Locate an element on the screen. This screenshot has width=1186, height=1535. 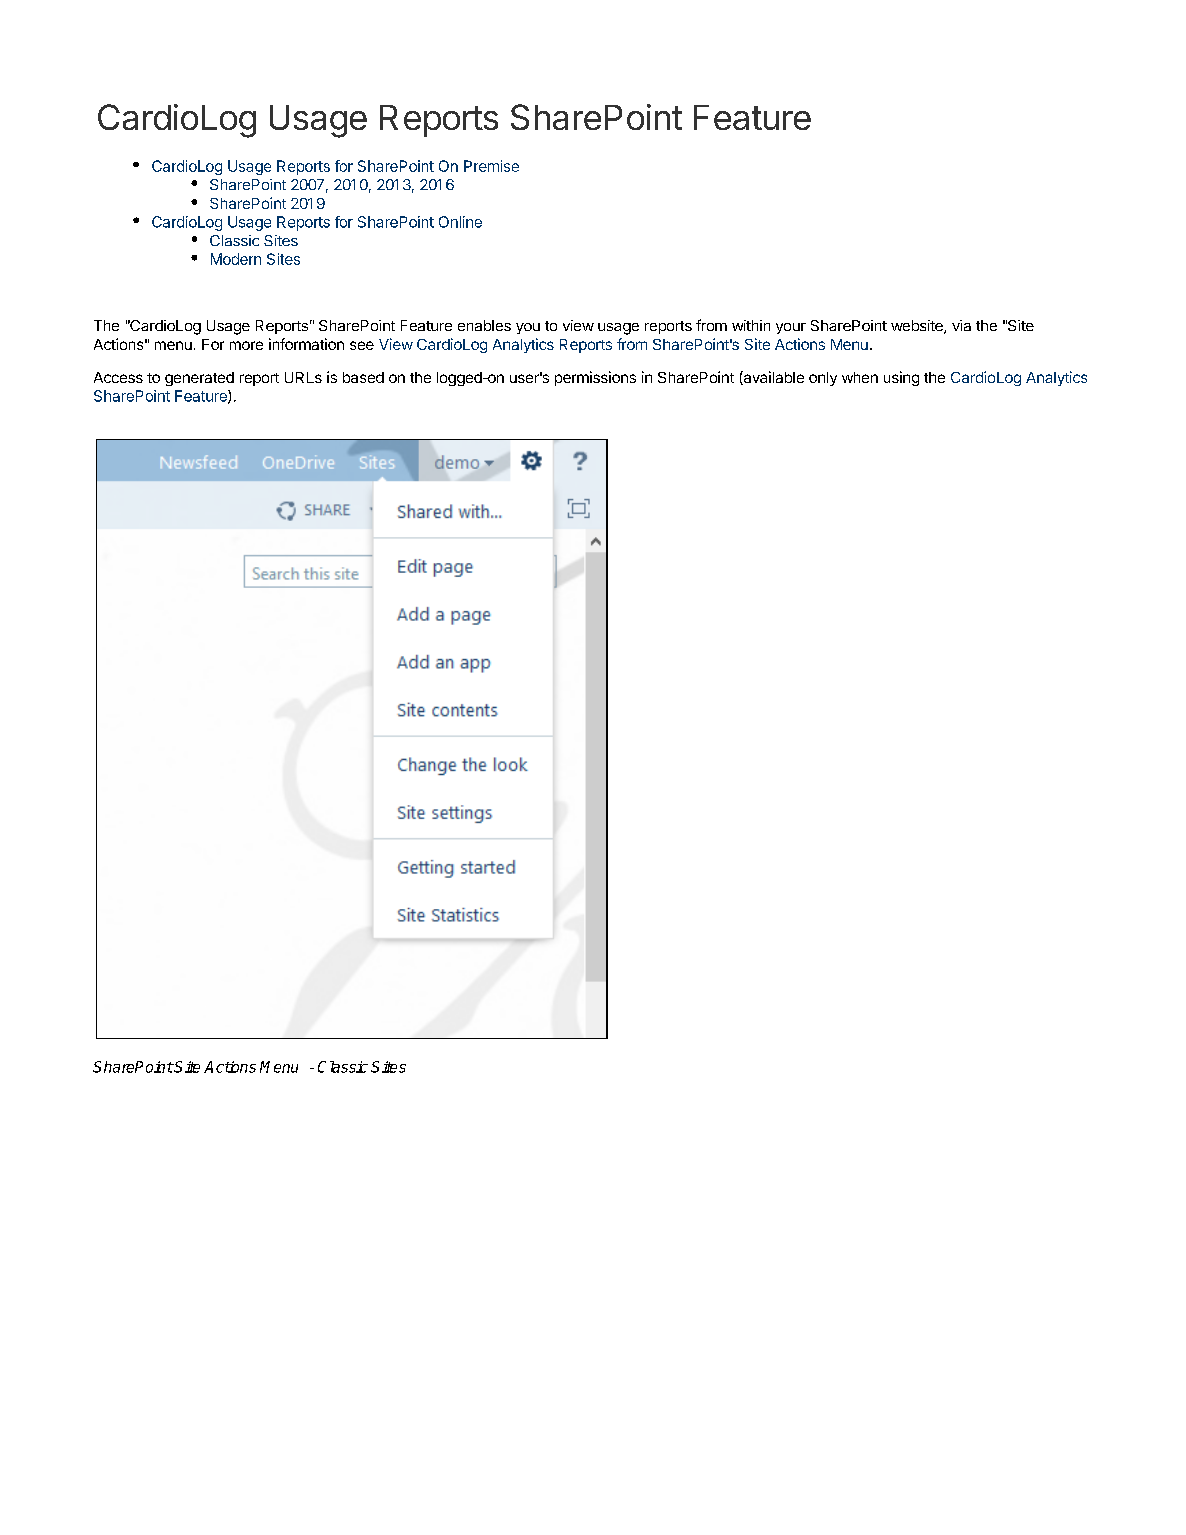
based is located at coordinates (363, 377).
